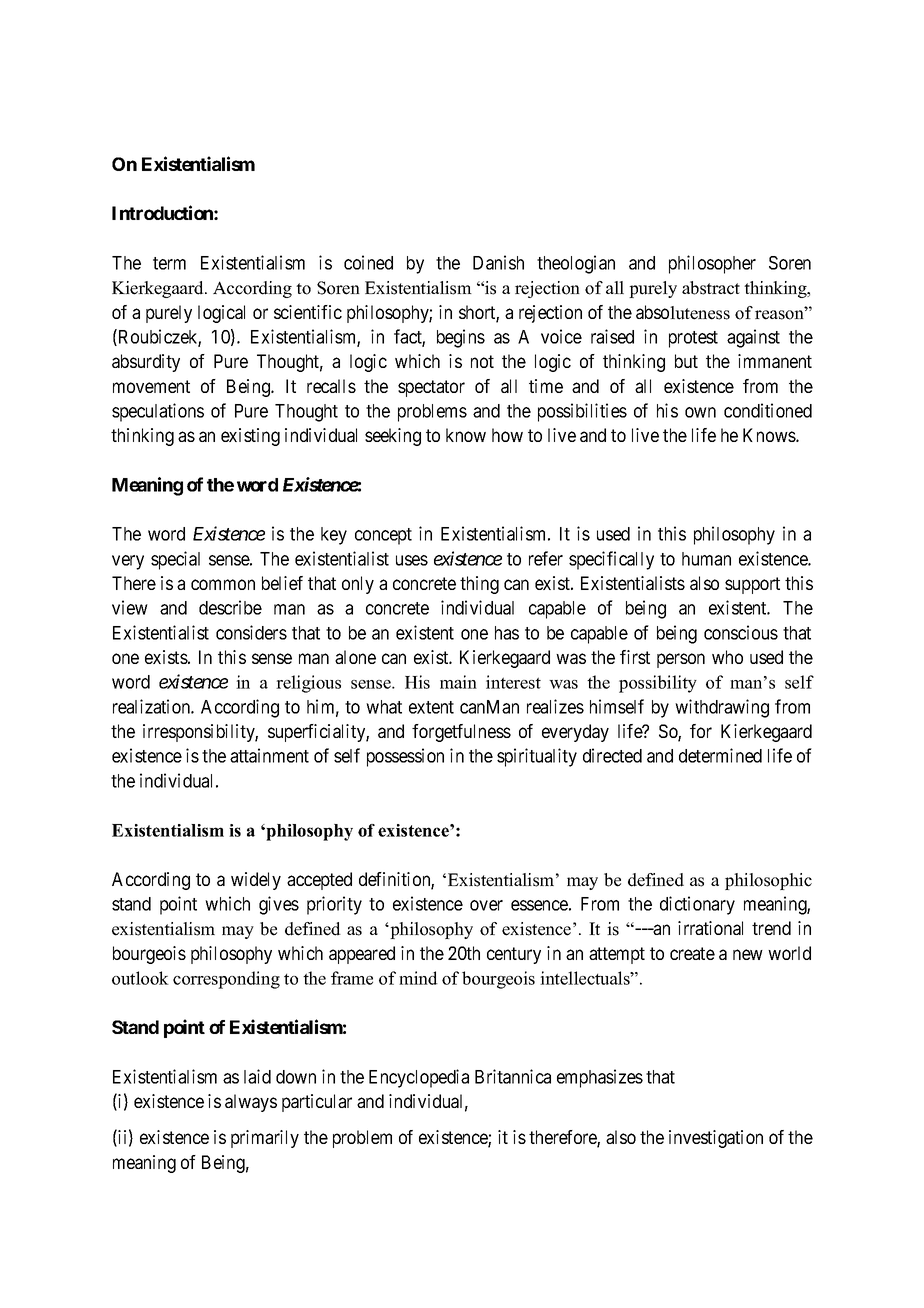  What do you see at coordinates (308, 312) in the screenshot?
I see `scientific` at bounding box center [308, 312].
